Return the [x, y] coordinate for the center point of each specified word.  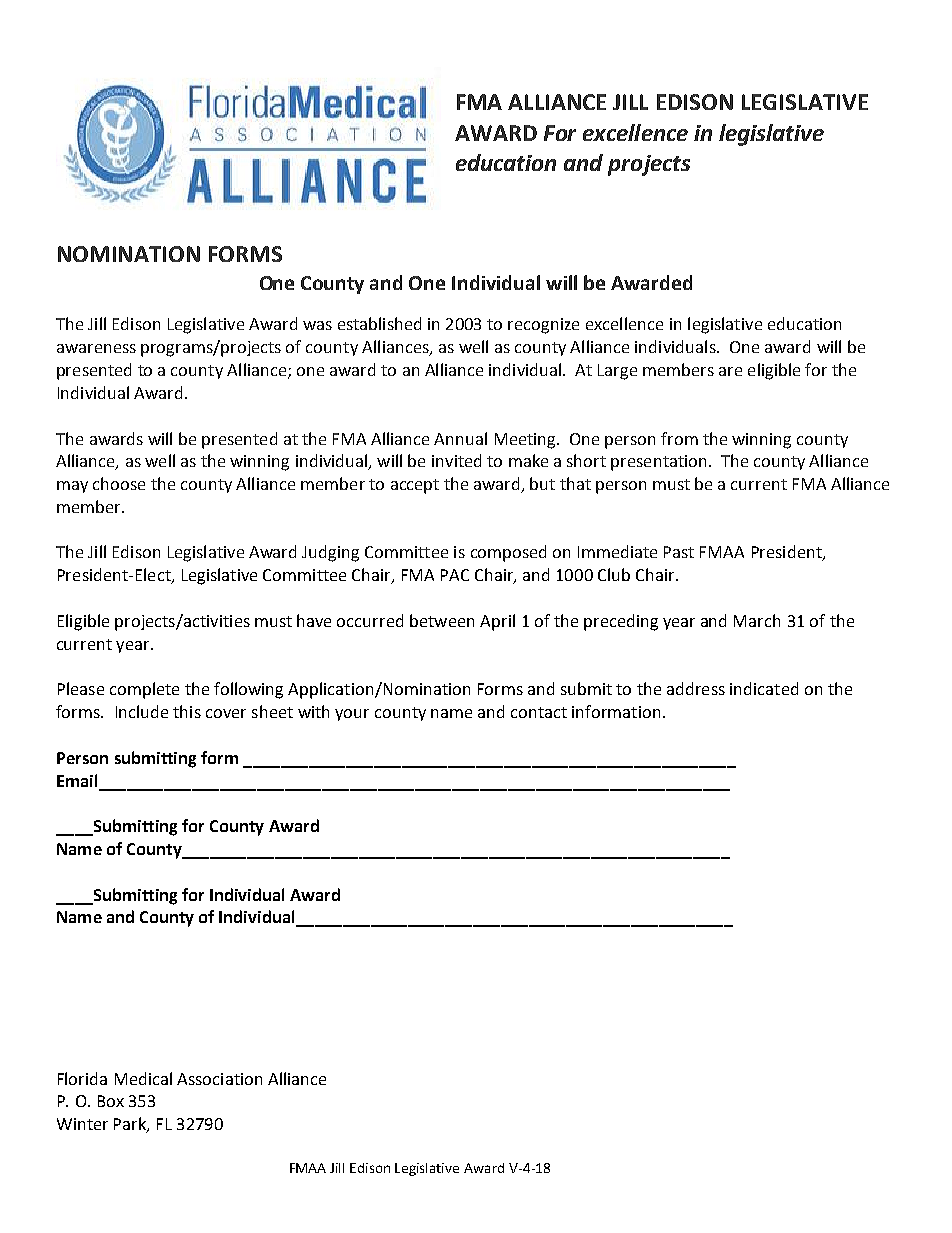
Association [219, 1079]
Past [679, 552]
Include [142, 711]
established [379, 323]
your [352, 715]
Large [617, 372]
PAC [455, 575]
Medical [143, 1078]
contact [539, 712]
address [696, 688]
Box [111, 1101]
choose [119, 483]
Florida [82, 1078]
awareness [96, 348]
